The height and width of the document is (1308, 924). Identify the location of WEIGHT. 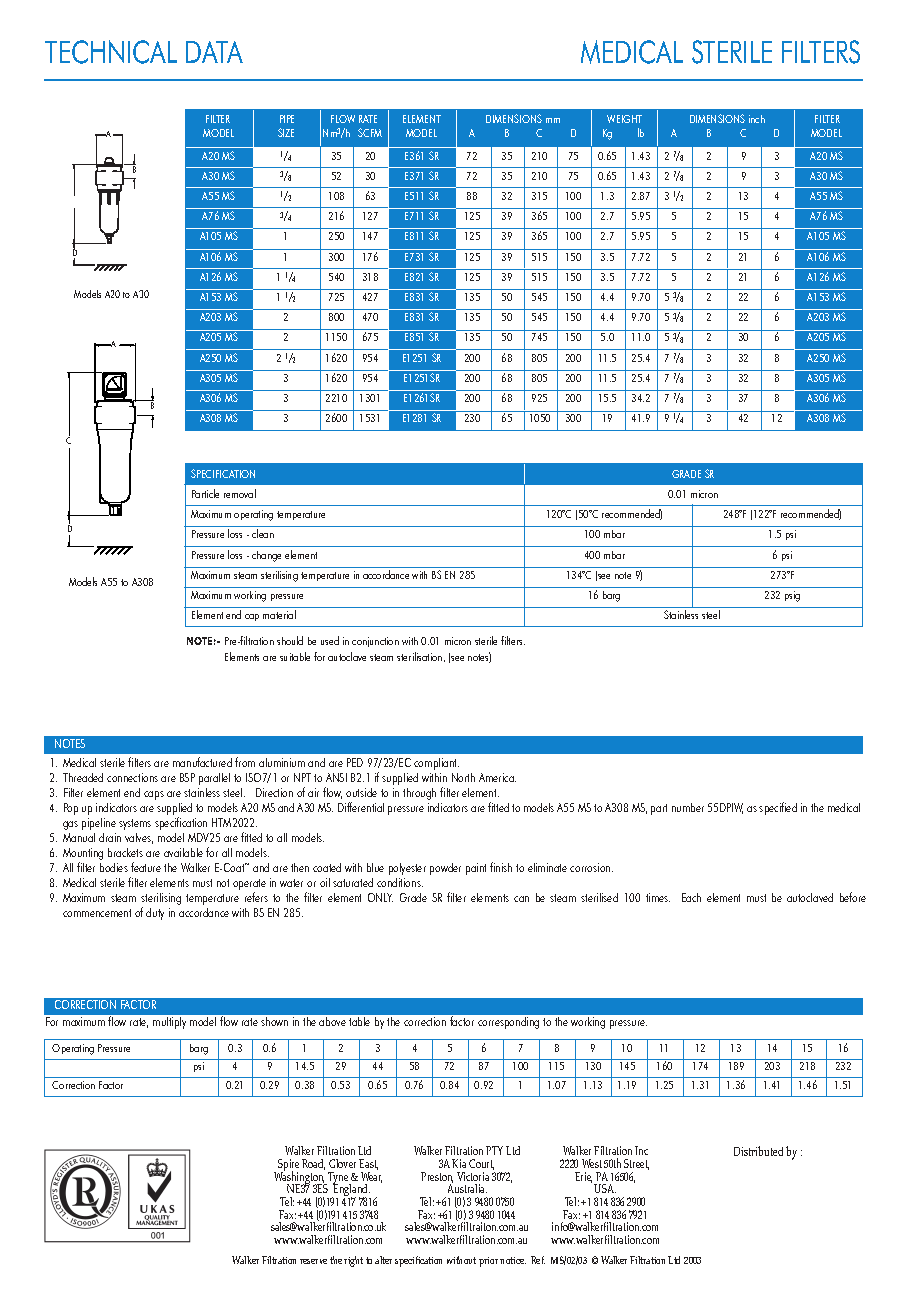
(624, 119).
